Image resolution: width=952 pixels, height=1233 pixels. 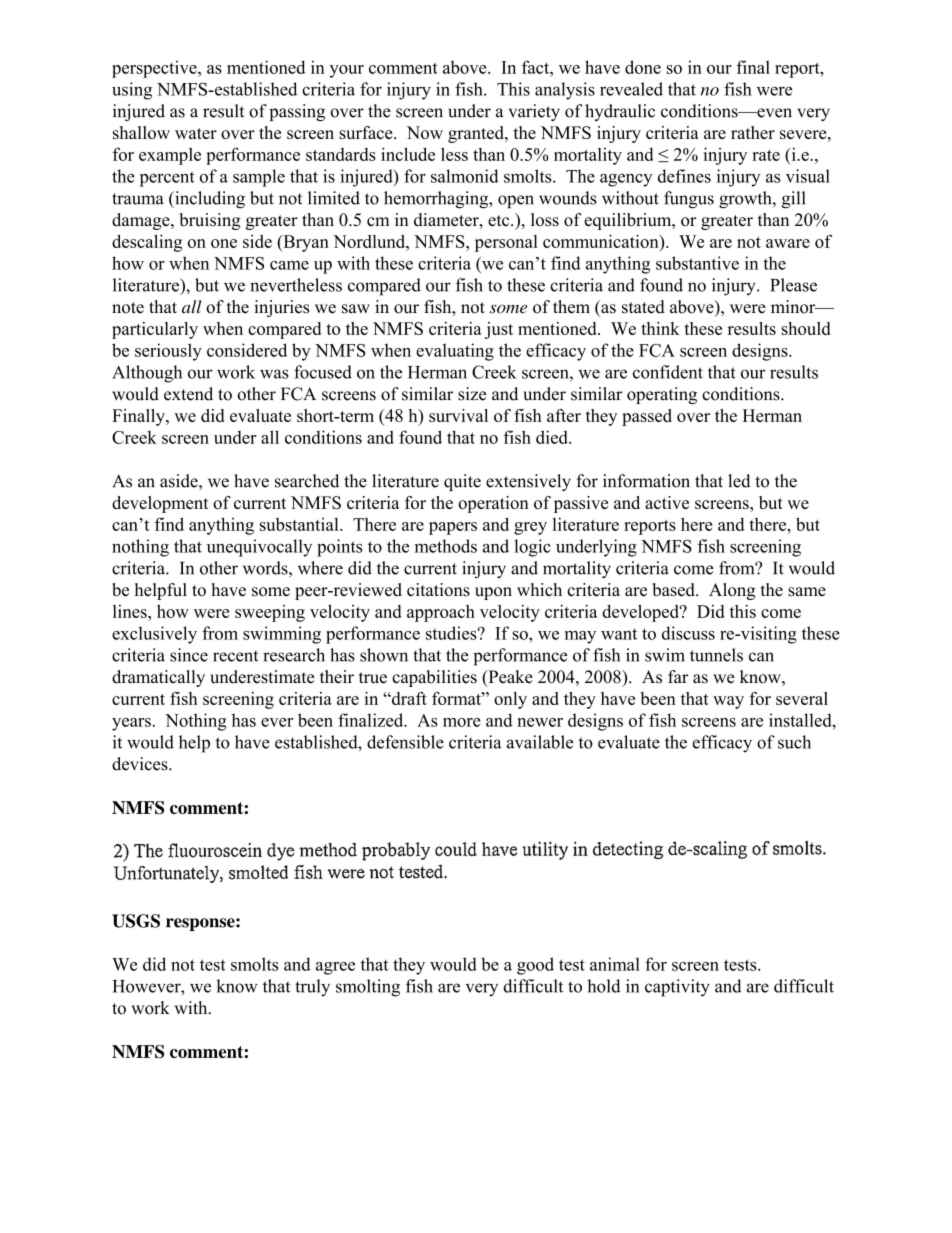 I want to click on rather, so click(x=753, y=132).
